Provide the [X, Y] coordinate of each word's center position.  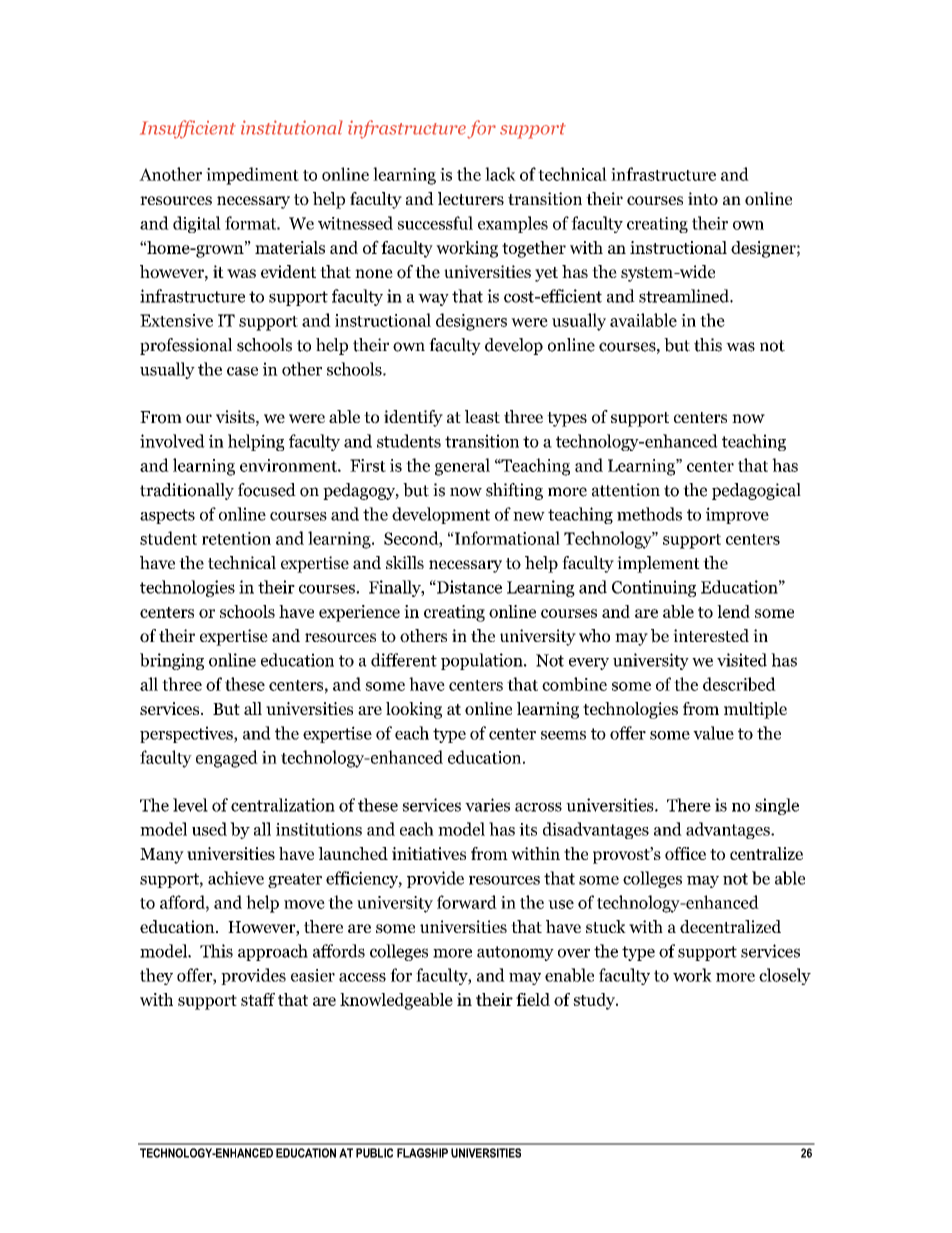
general [462, 467]
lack [500, 174]
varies [487, 805]
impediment [252, 176]
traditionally [187, 491]
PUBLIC [374, 1153]
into [703, 199]
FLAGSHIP [422, 1153]
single [777, 806]
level [190, 805]
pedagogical [756, 491]
